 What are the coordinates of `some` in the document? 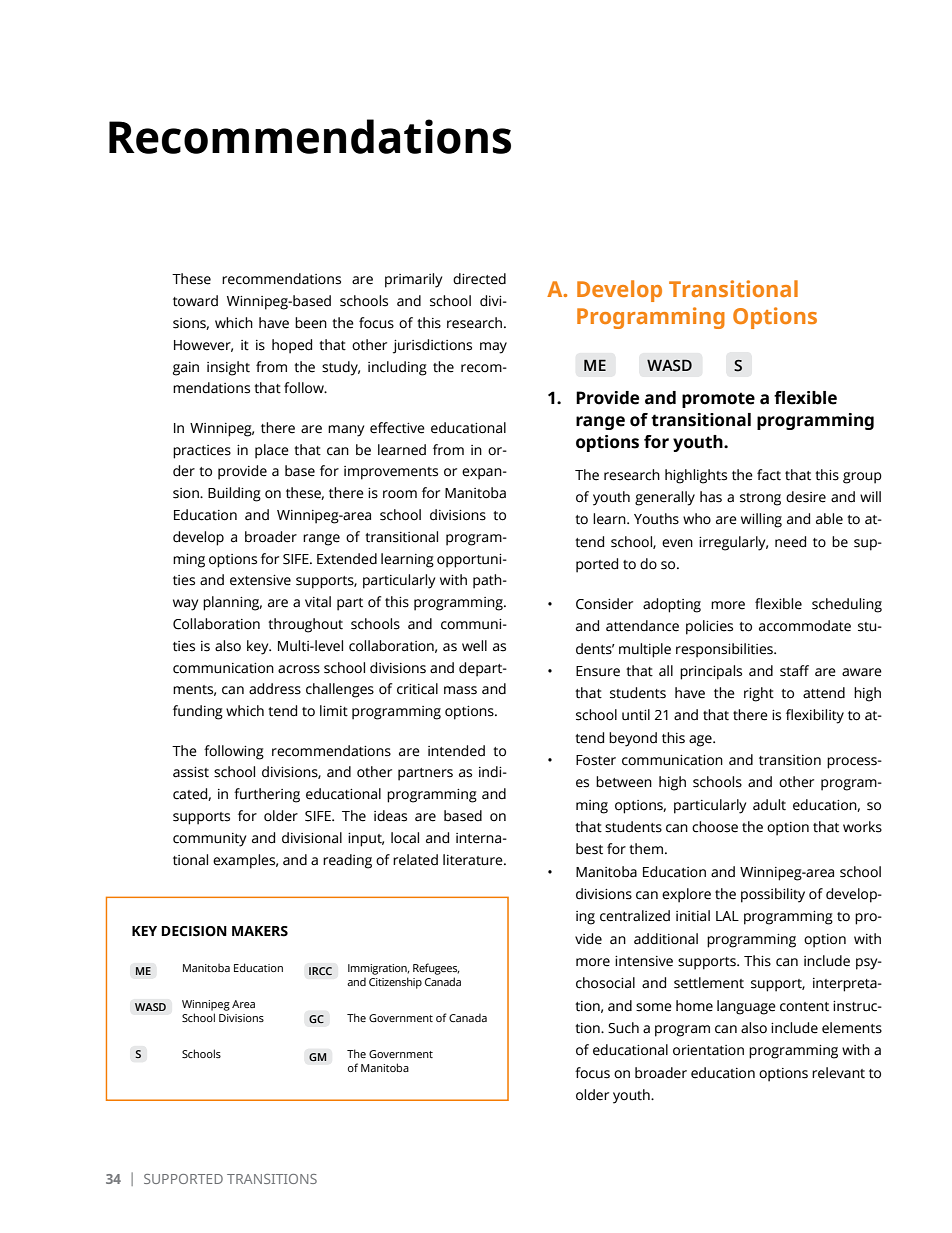 It's located at (654, 1007).
